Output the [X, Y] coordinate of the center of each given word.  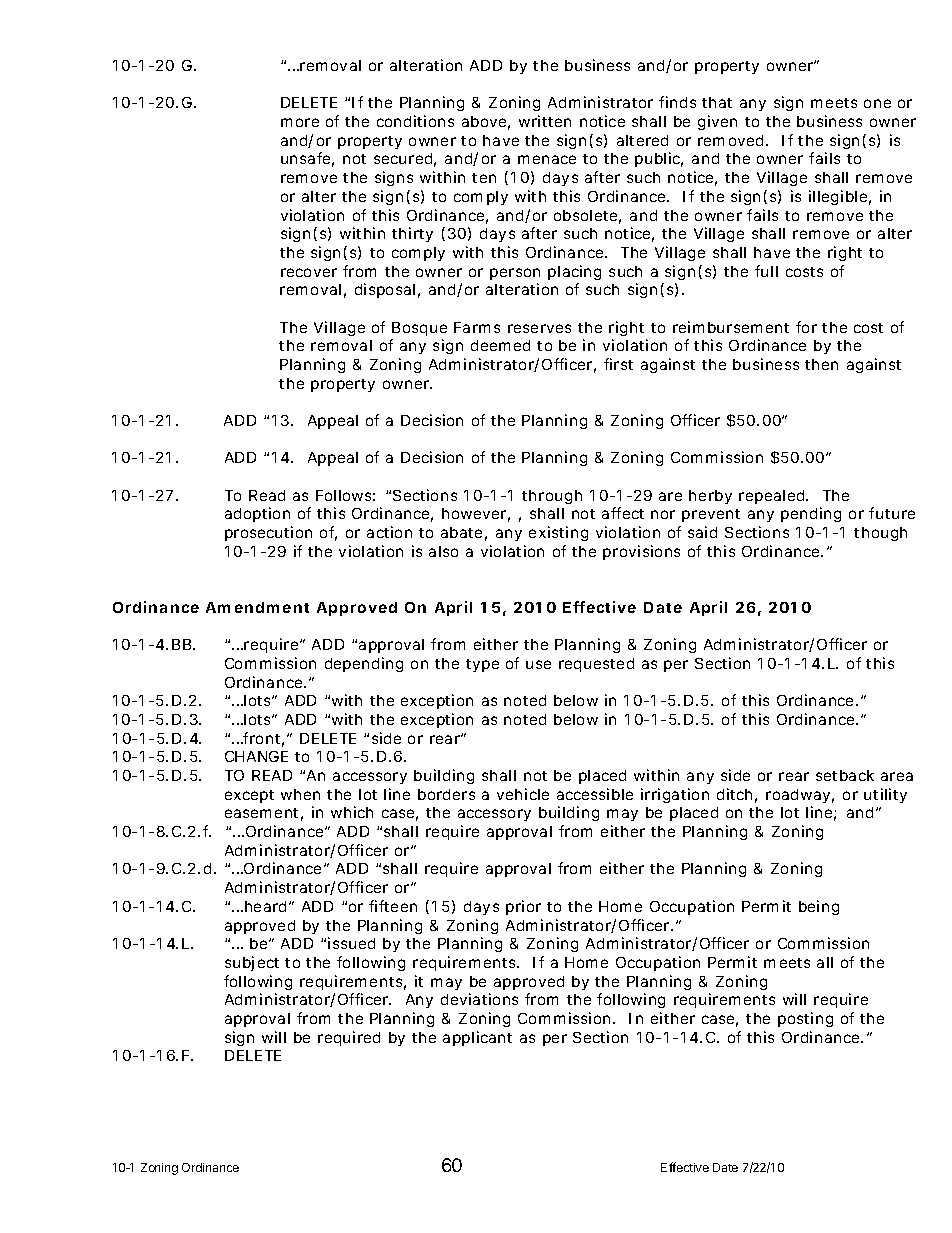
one [877, 103]
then [821, 364]
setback [845, 775]
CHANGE [256, 756]
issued [351, 943]
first [618, 364]
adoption [257, 514]
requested [596, 665]
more [300, 122]
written [545, 121]
